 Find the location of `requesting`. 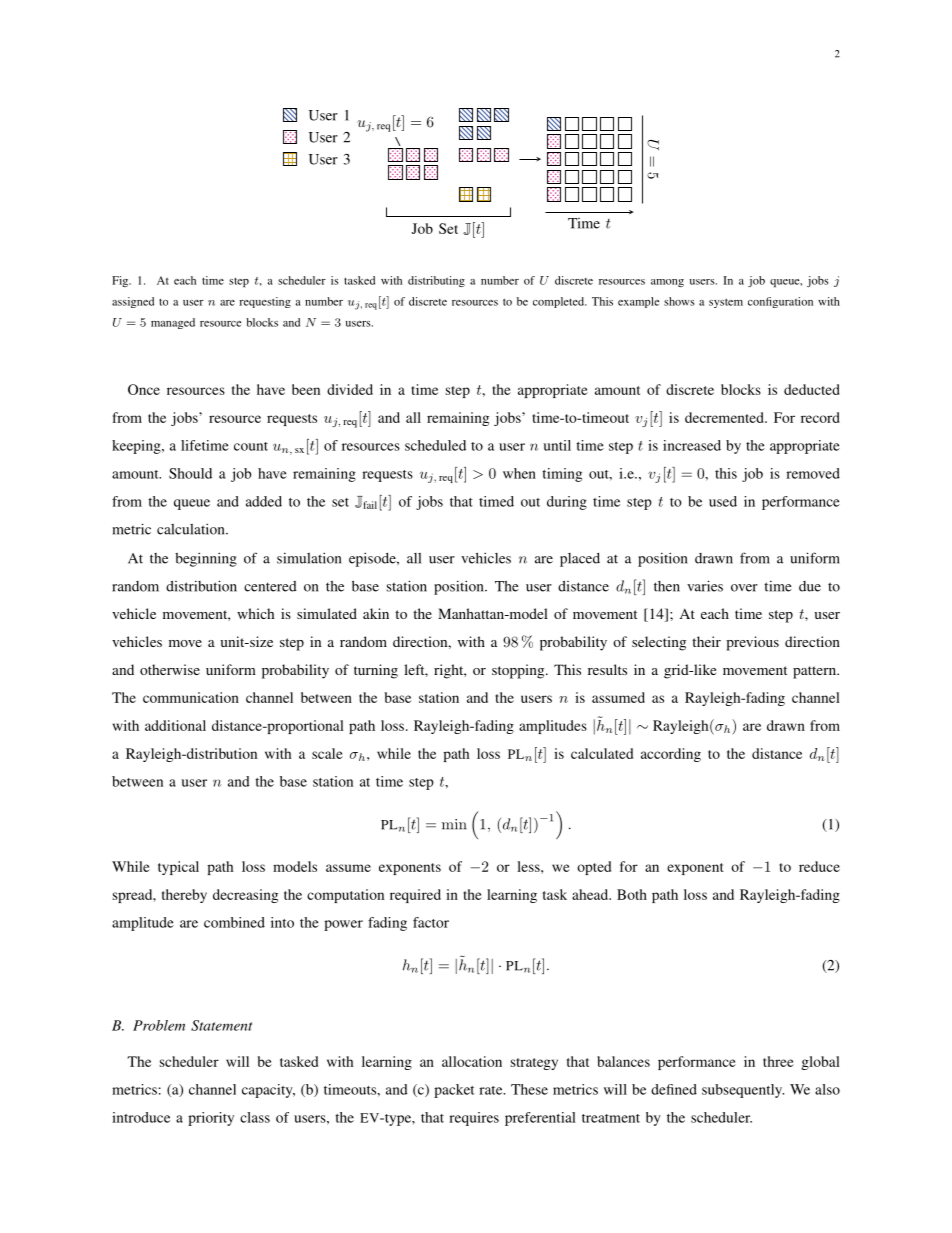

requesting is located at coordinates (265, 302).
